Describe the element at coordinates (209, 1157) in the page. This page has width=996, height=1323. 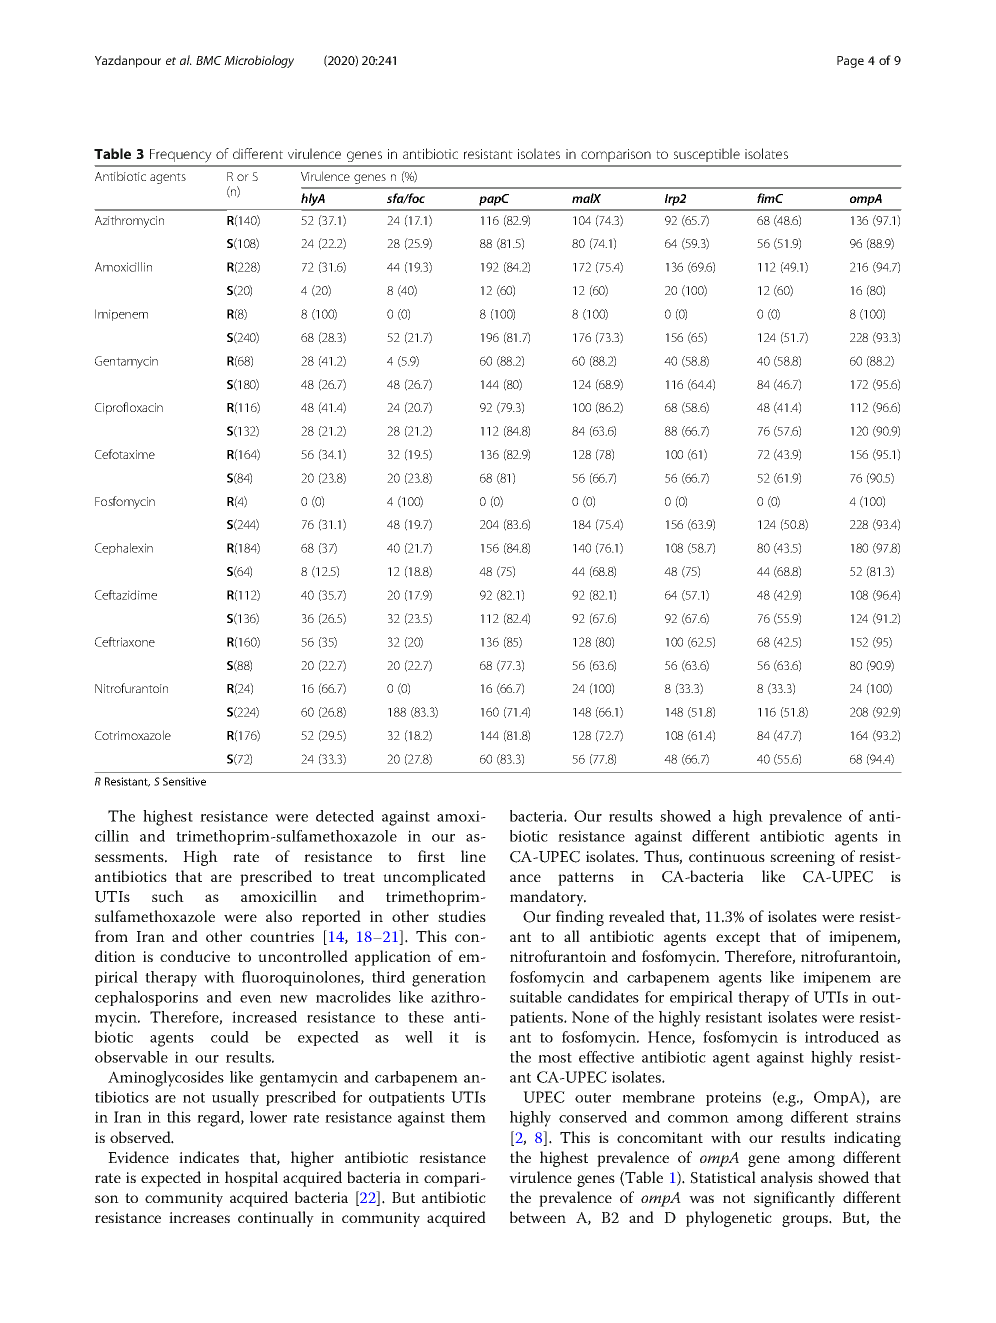
I see `indicates` at that location.
